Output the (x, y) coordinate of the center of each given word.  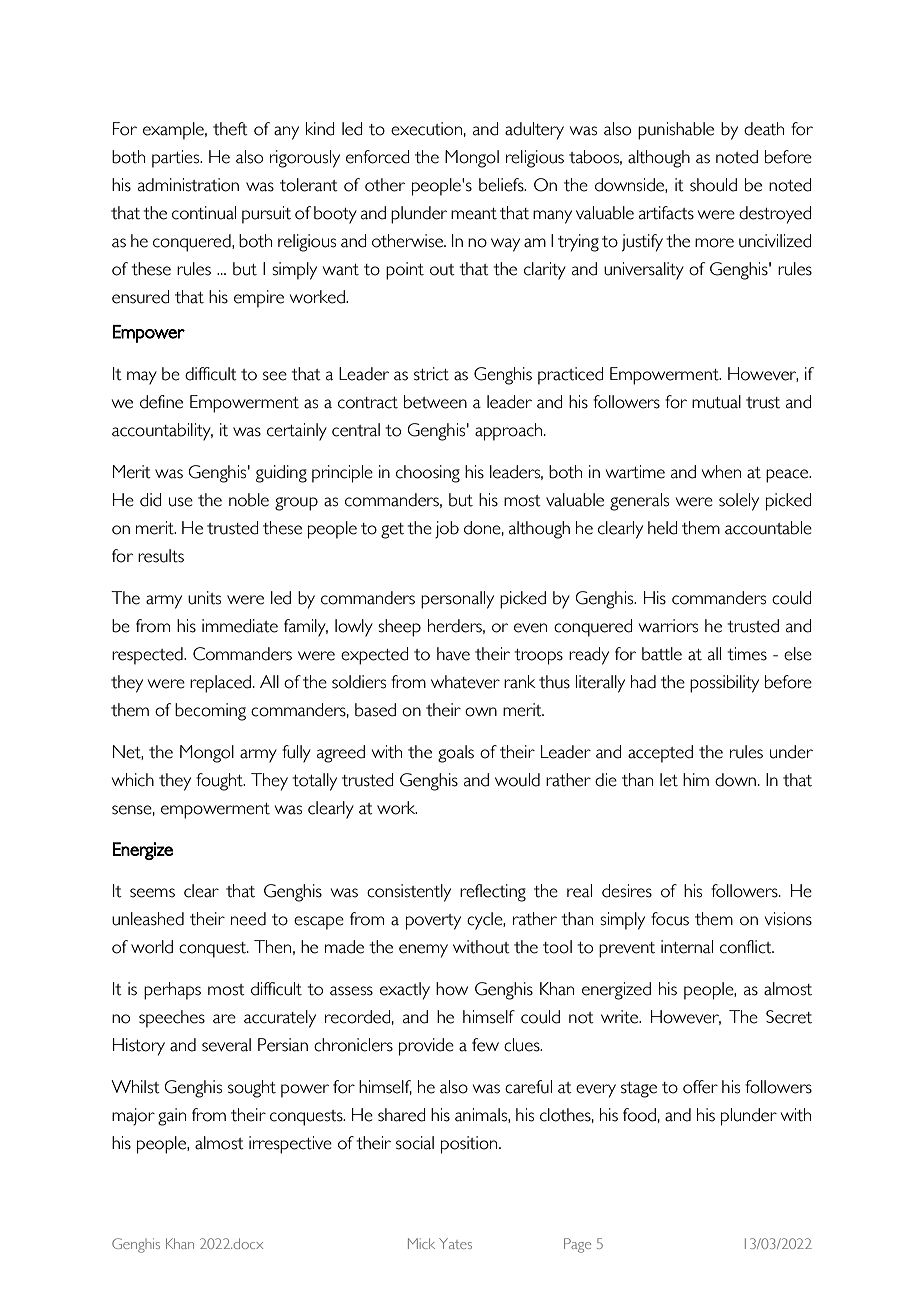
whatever (465, 682)
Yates (455, 1243)
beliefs (502, 185)
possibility (724, 684)
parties (177, 159)
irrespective (290, 1145)
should (713, 185)
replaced (220, 684)
